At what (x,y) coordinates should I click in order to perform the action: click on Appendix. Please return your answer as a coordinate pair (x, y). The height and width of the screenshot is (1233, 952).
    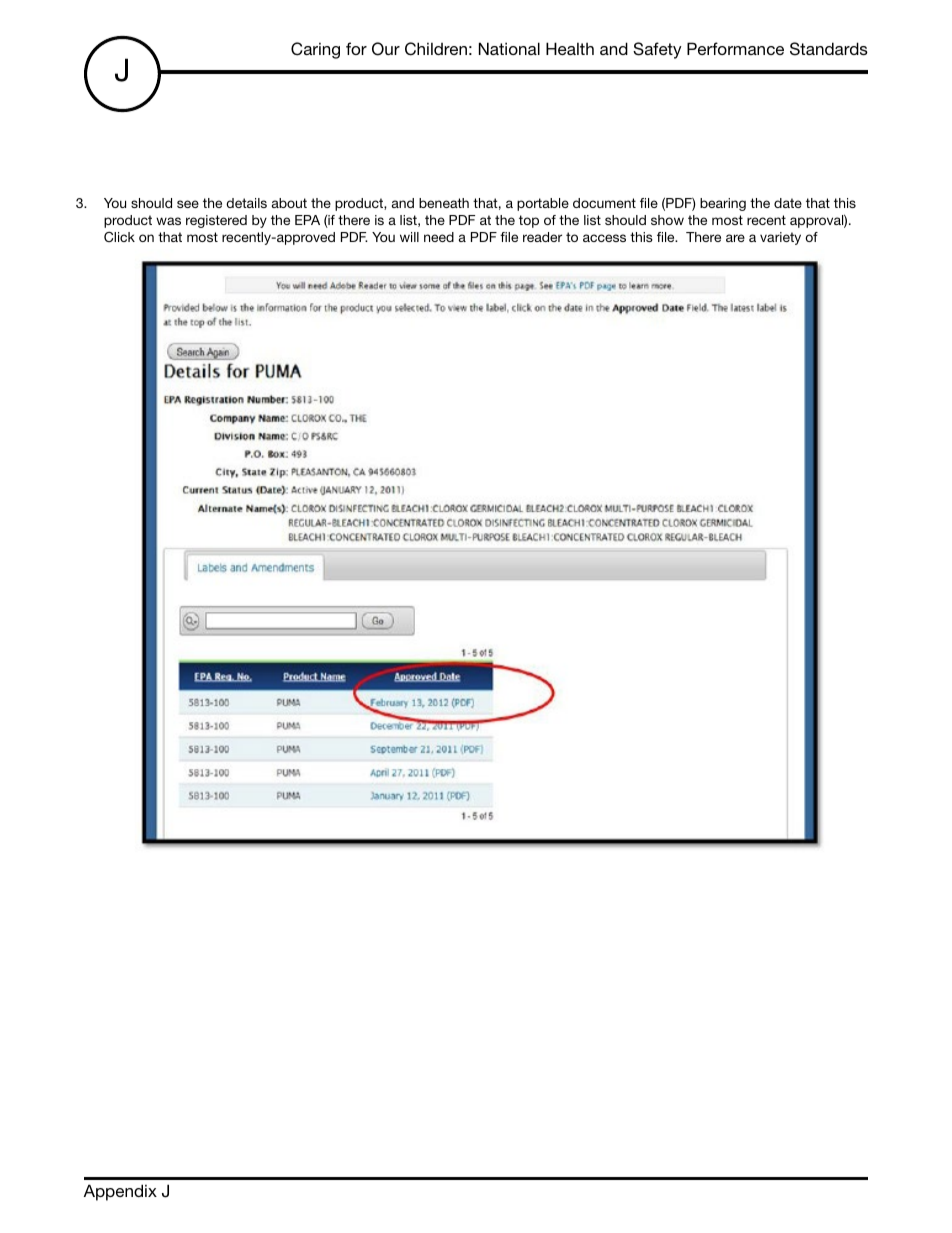
    Looking at the image, I should click on (120, 1192).
